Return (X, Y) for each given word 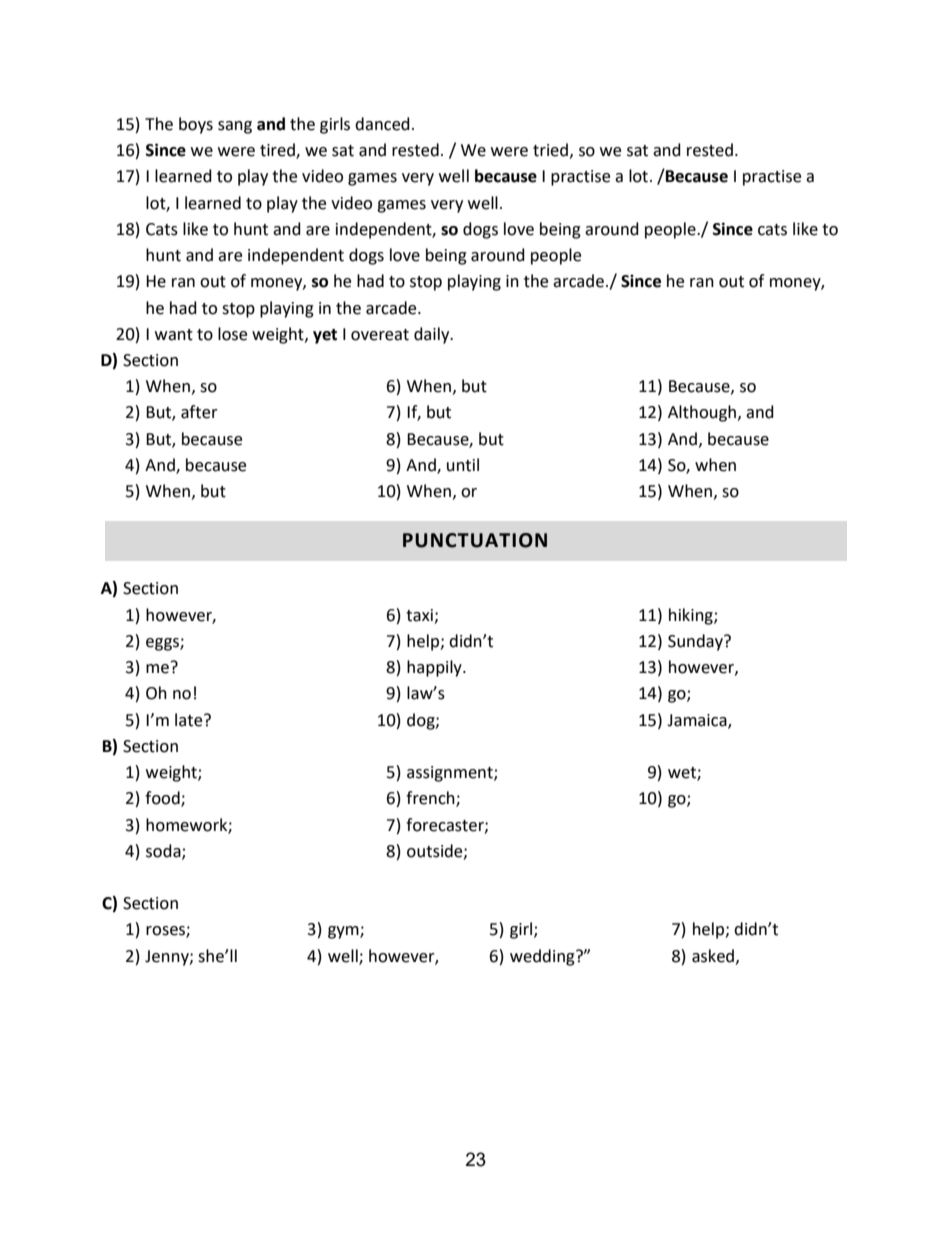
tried (550, 150)
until (463, 465)
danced (382, 124)
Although (702, 413)
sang (235, 127)
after (199, 412)
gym (344, 932)
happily (435, 668)
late (190, 720)
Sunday (696, 642)
